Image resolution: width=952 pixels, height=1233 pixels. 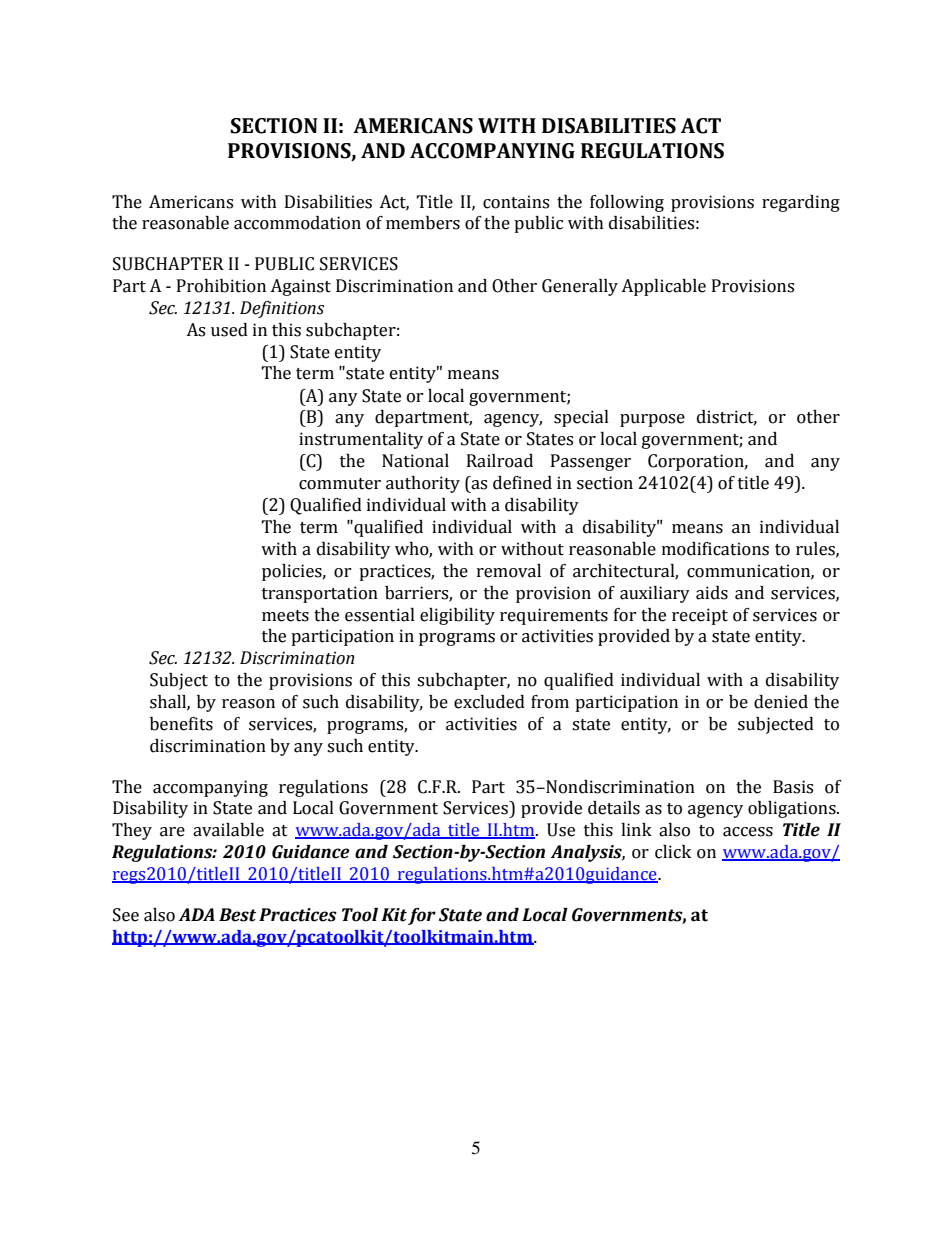 I want to click on transportation, so click(x=320, y=594).
